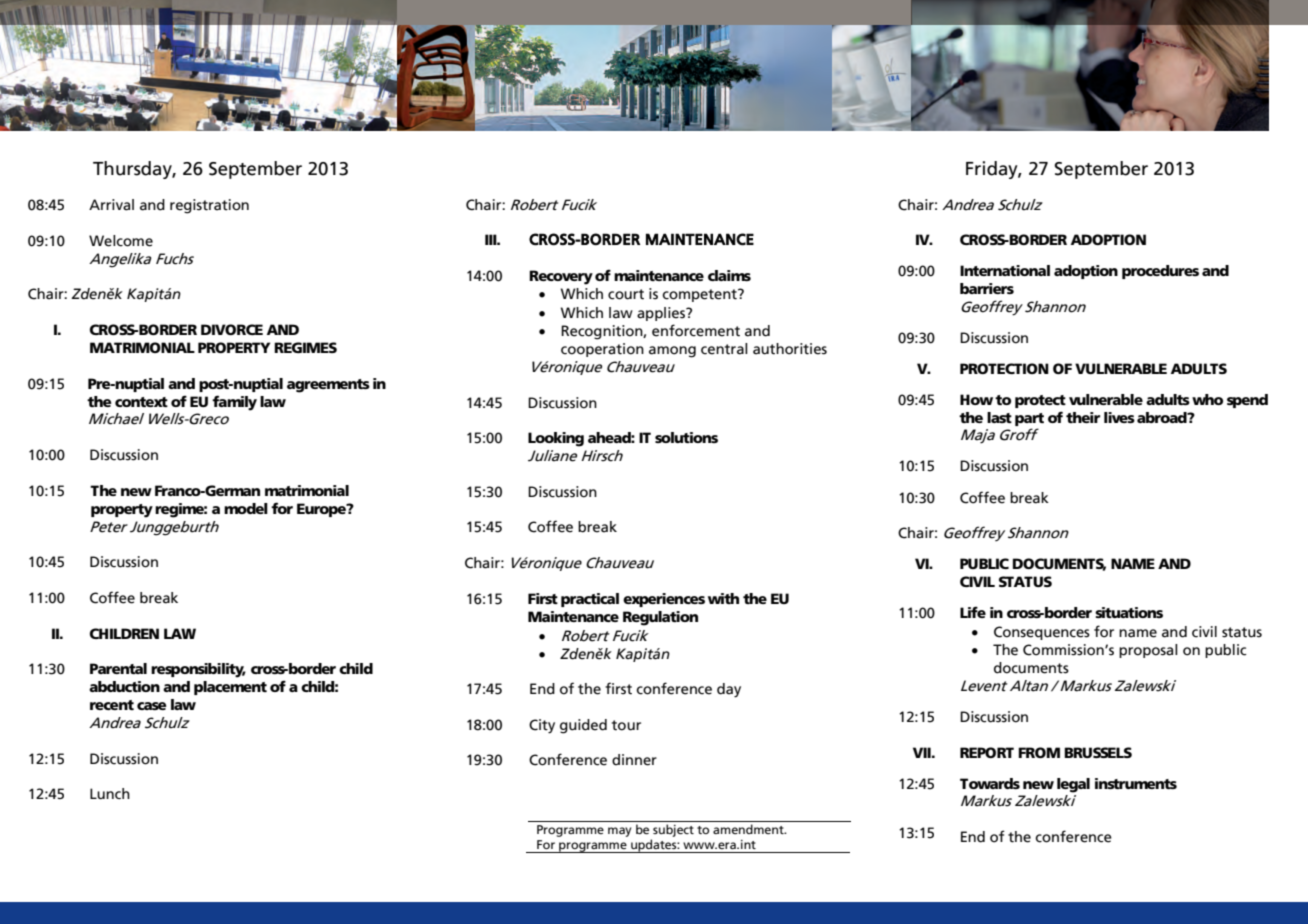  I want to click on responsibility, so click(198, 670).
